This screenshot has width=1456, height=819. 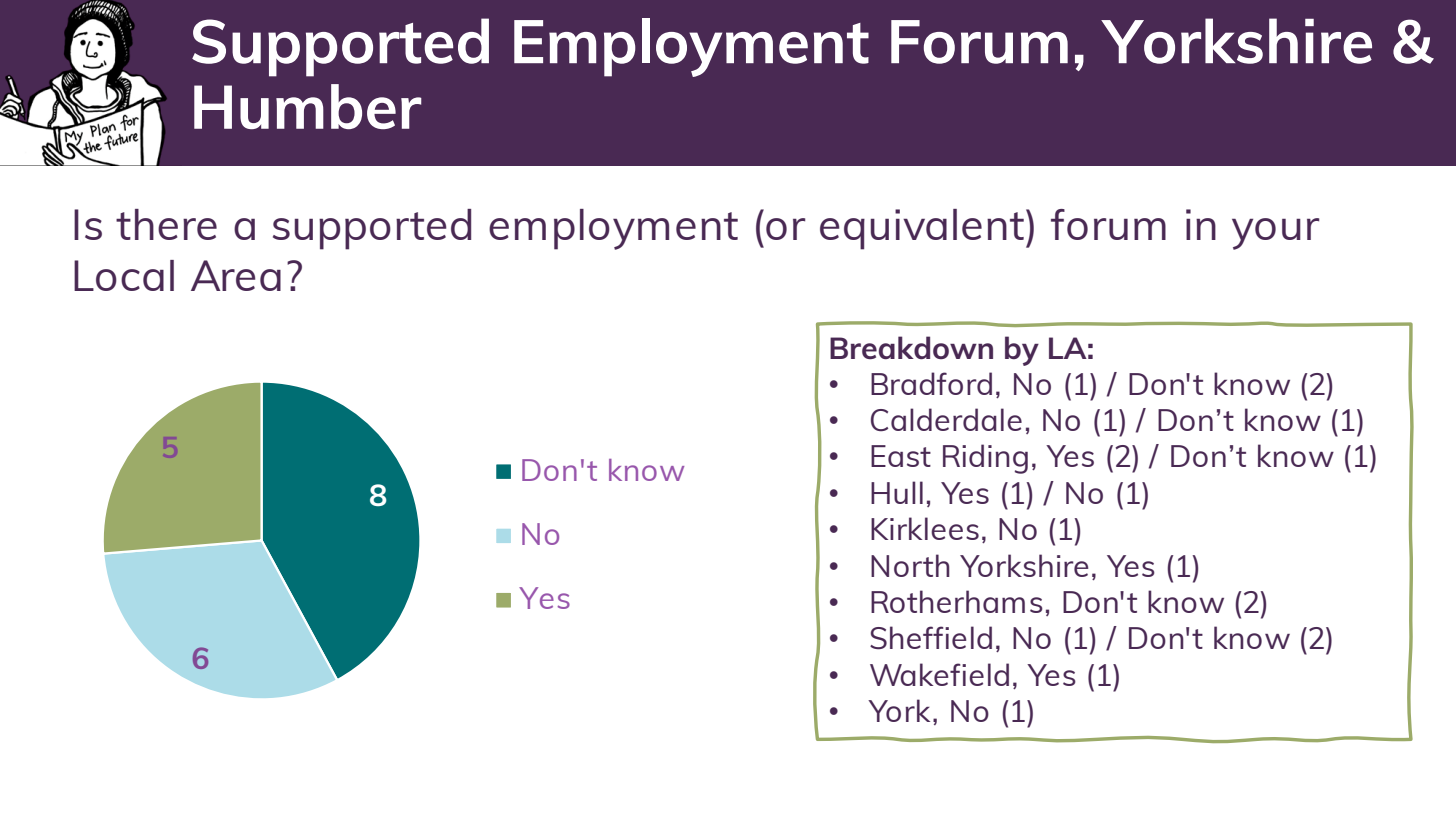 I want to click on equivalent, so click(x=922, y=229).
